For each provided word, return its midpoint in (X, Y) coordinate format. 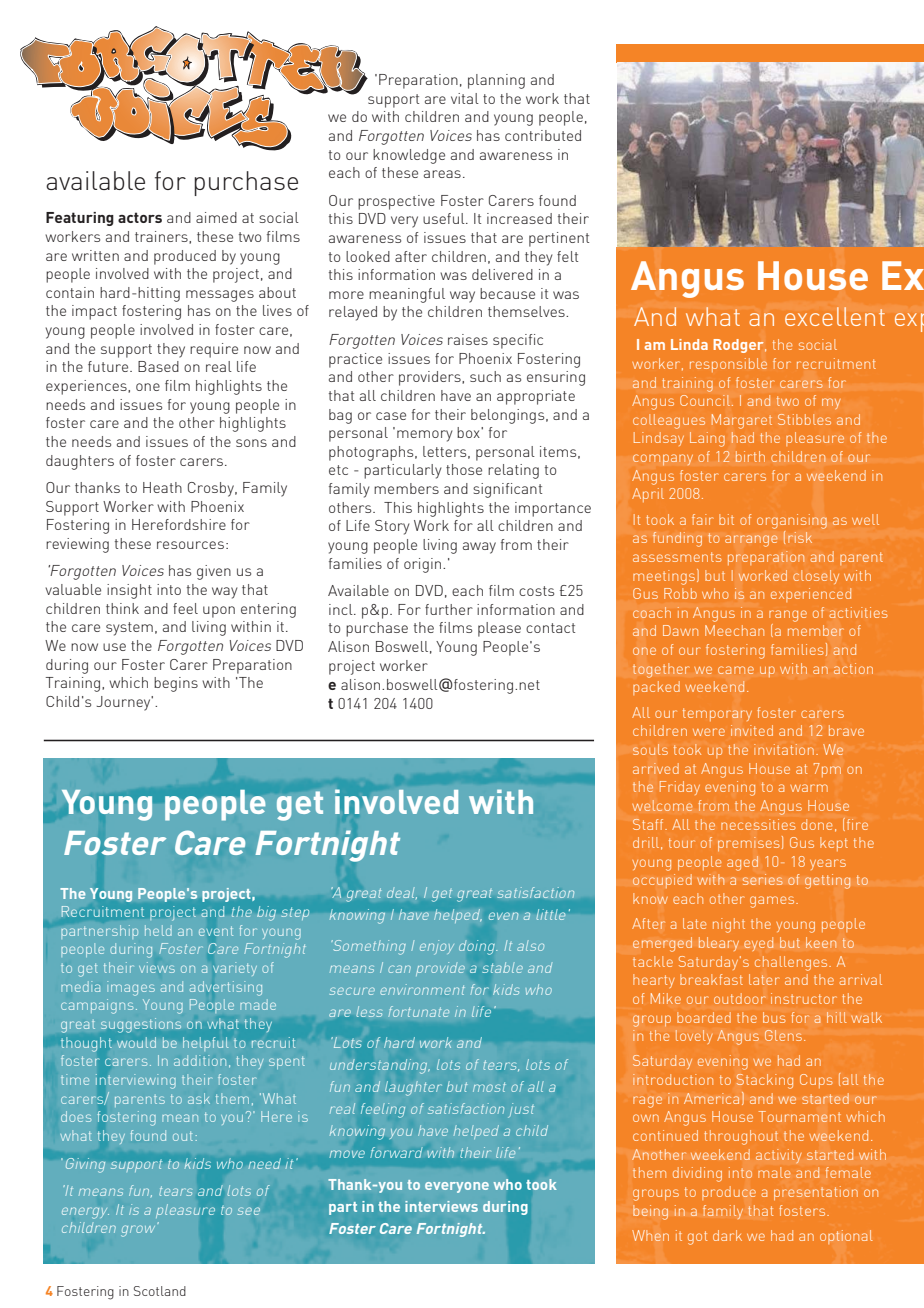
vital (465, 98)
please (499, 629)
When (650, 1235)
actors (140, 217)
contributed (543, 135)
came (736, 670)
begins (176, 684)
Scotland (160, 1291)
